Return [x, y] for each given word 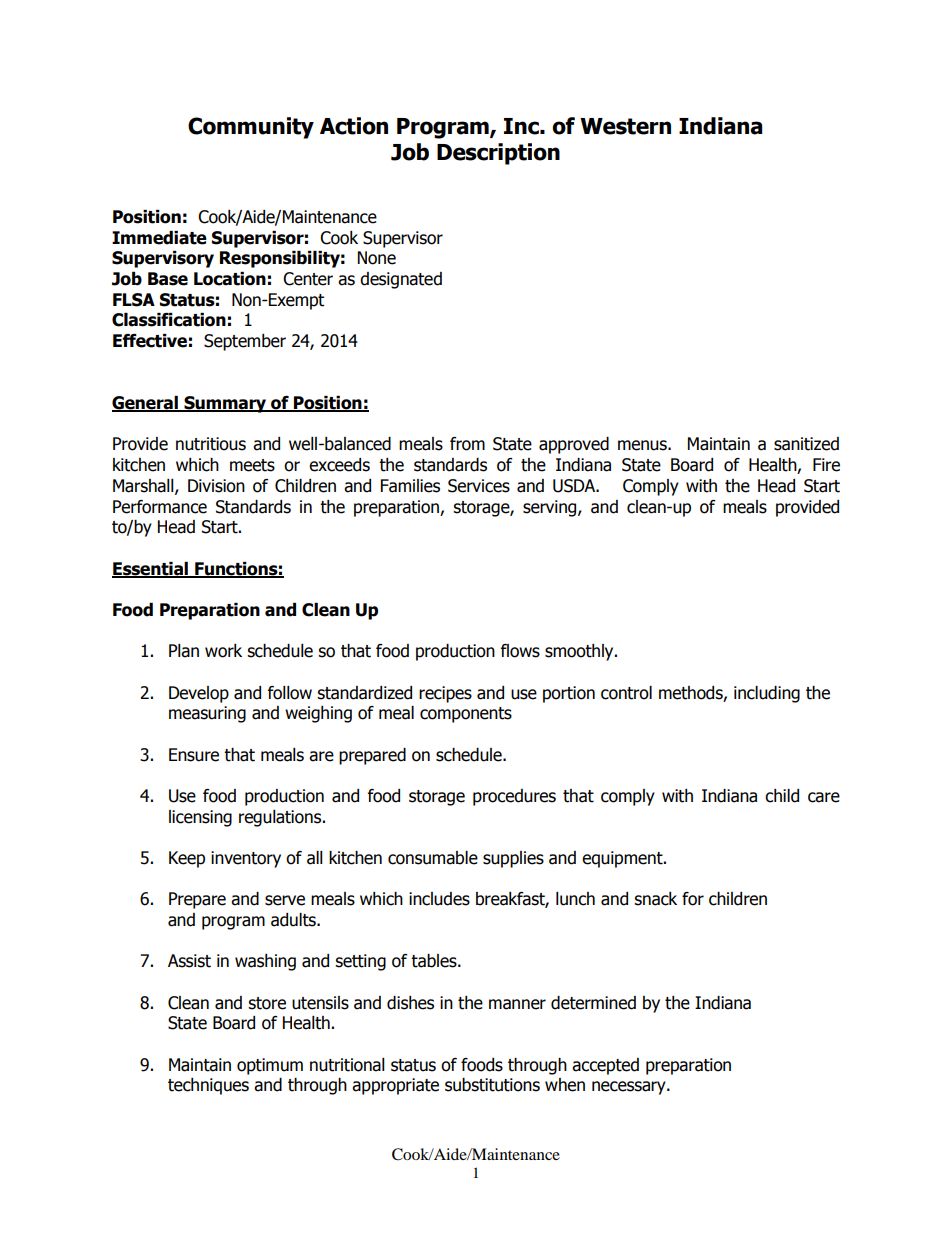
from [467, 444]
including [767, 694]
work [223, 651]
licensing [200, 818]
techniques [208, 1086]
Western [625, 126]
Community [251, 128]
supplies [513, 859]
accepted [605, 1066]
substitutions [492, 1085]
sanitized [806, 444]
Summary [225, 404]
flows [520, 651]
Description [498, 154]
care [824, 797]
